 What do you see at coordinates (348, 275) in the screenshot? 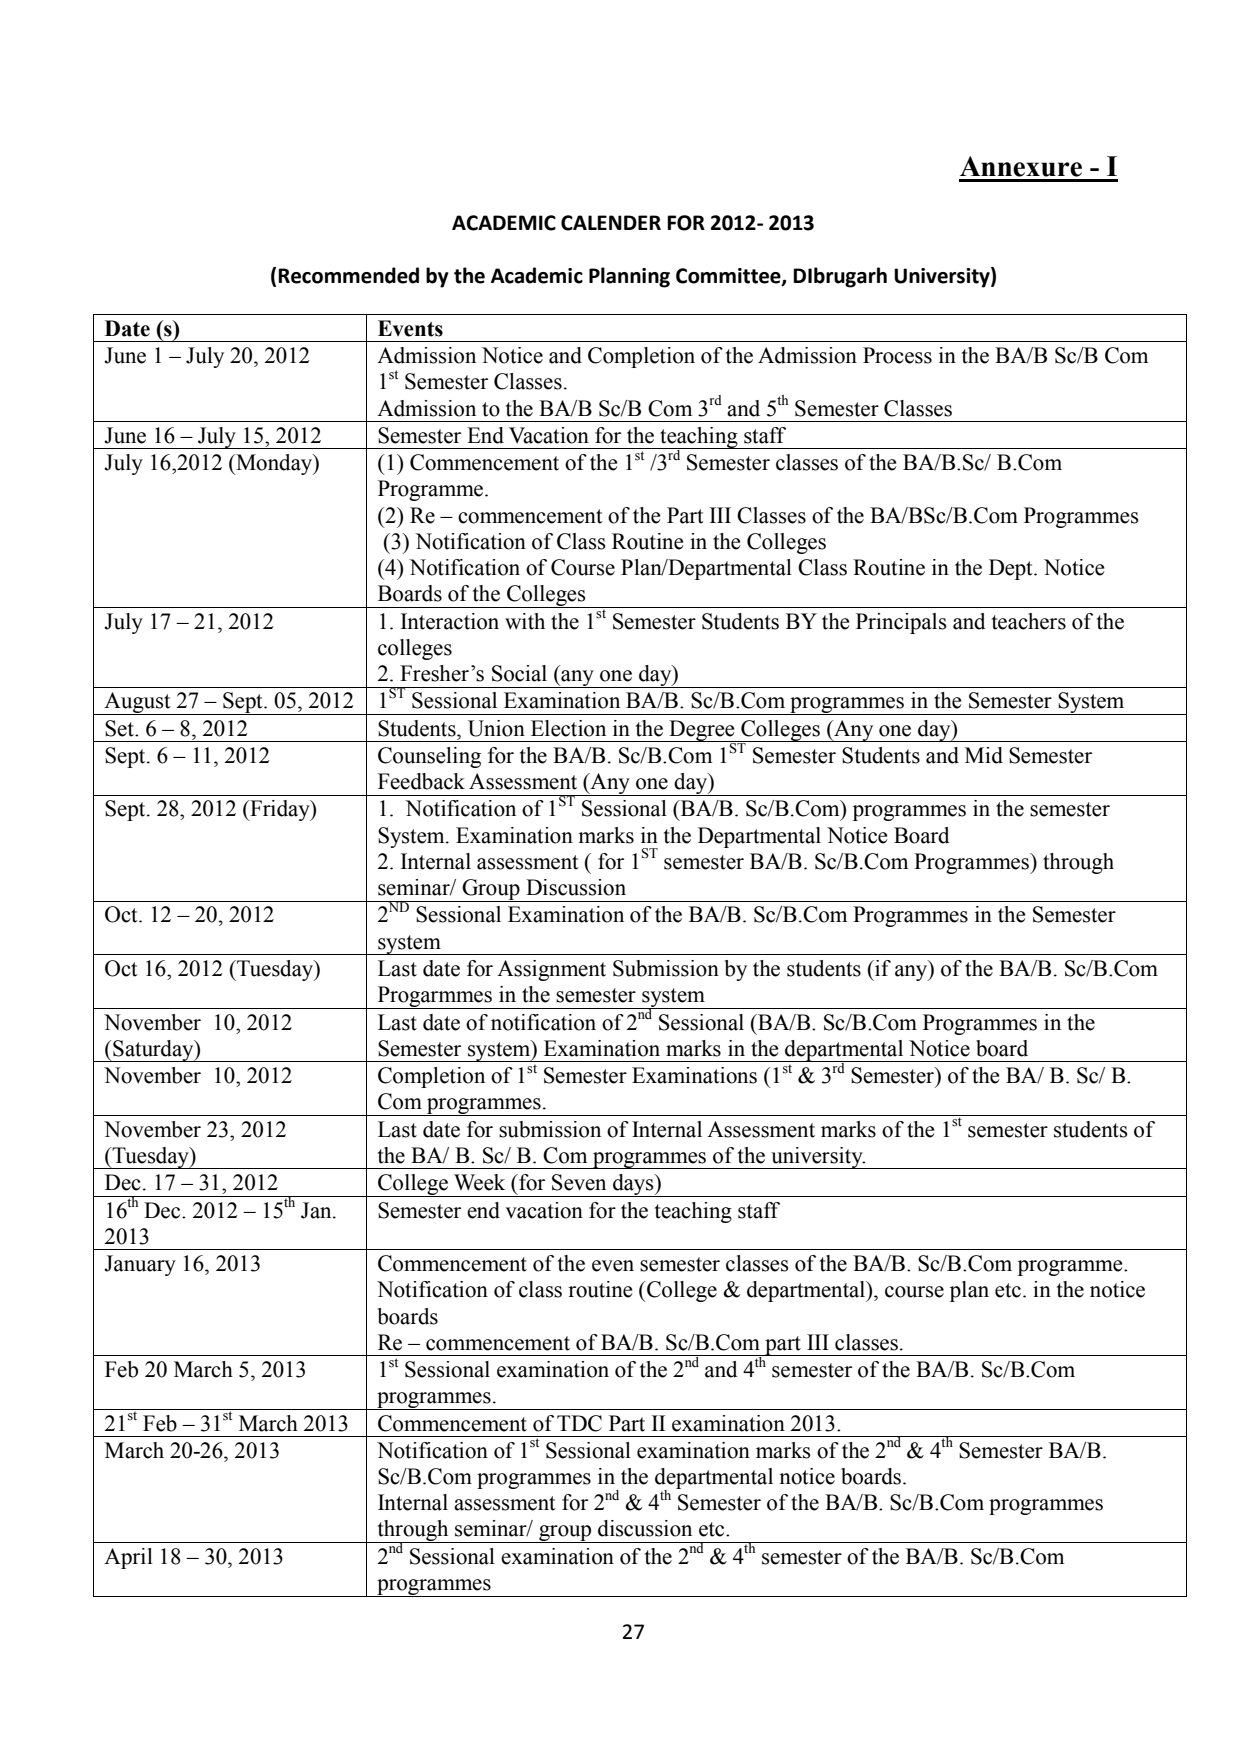
I see `Recommended` at bounding box center [348, 275].
